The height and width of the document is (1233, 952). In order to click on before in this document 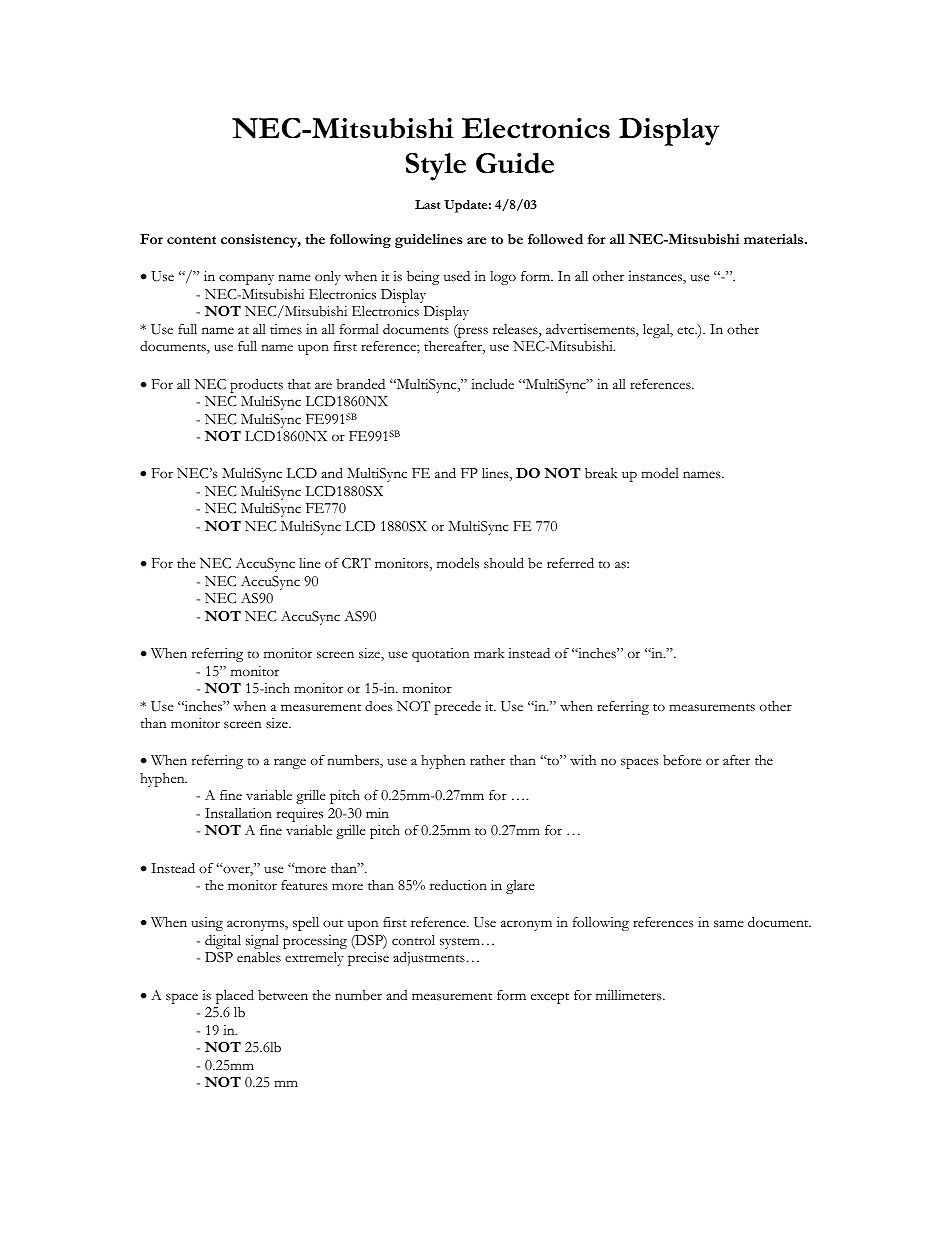, I will do `click(682, 760)`.
